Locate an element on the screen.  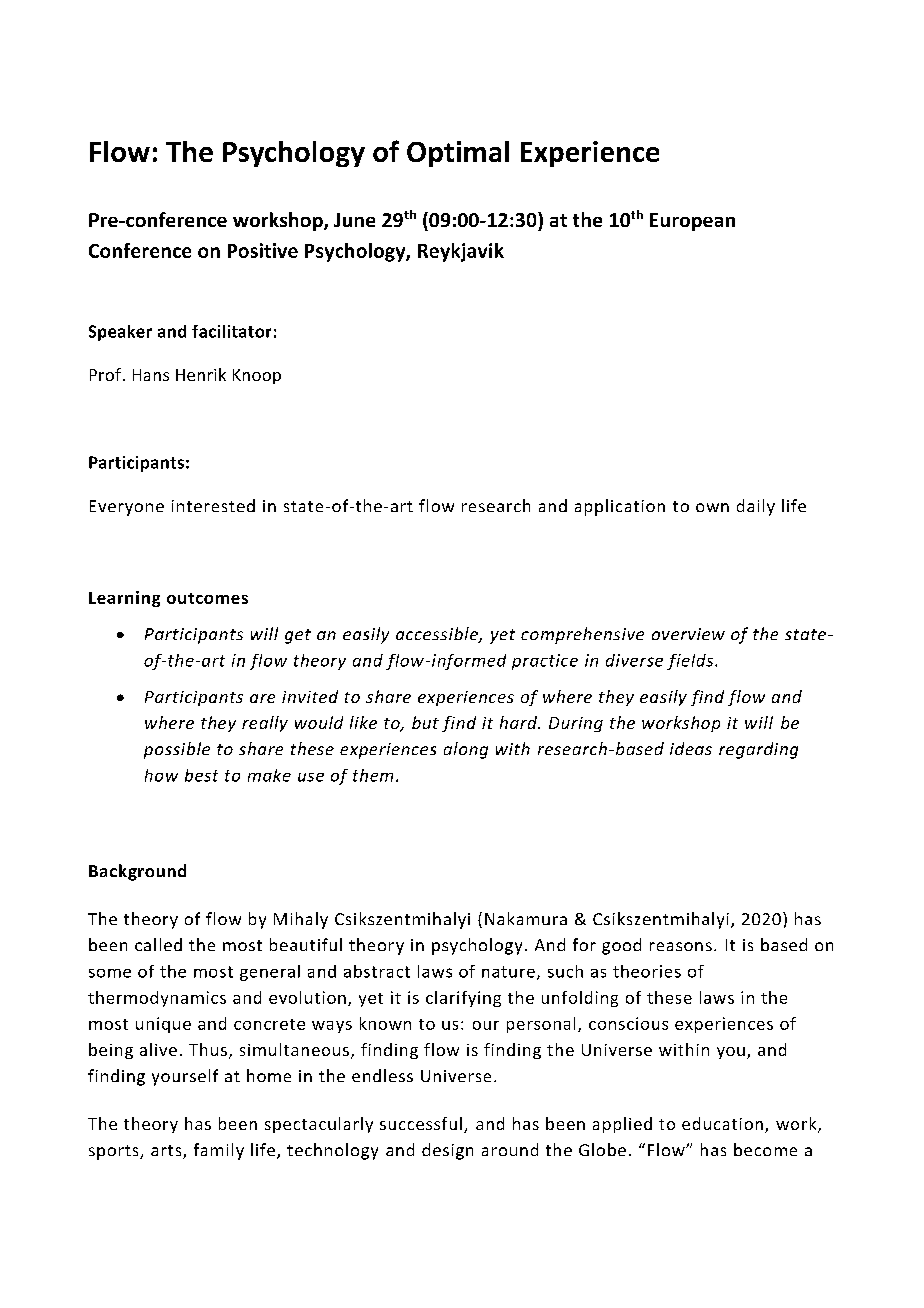
accessible is located at coordinates (438, 635).
